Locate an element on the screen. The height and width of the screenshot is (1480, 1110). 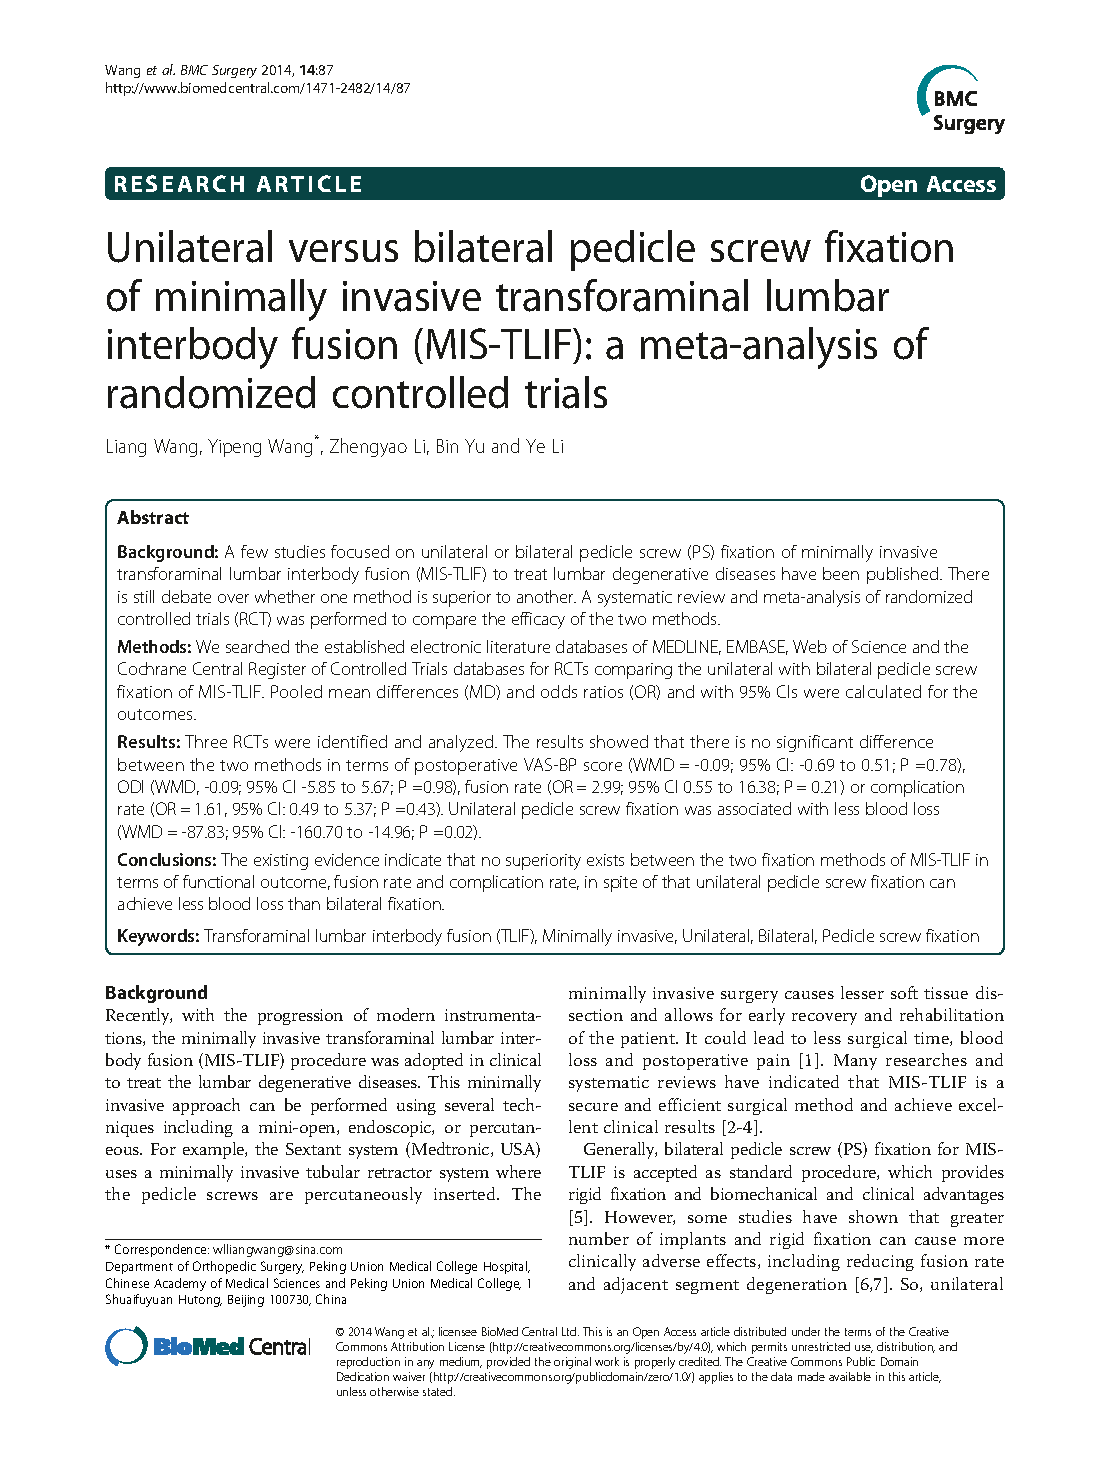
versus is located at coordinates (343, 251).
